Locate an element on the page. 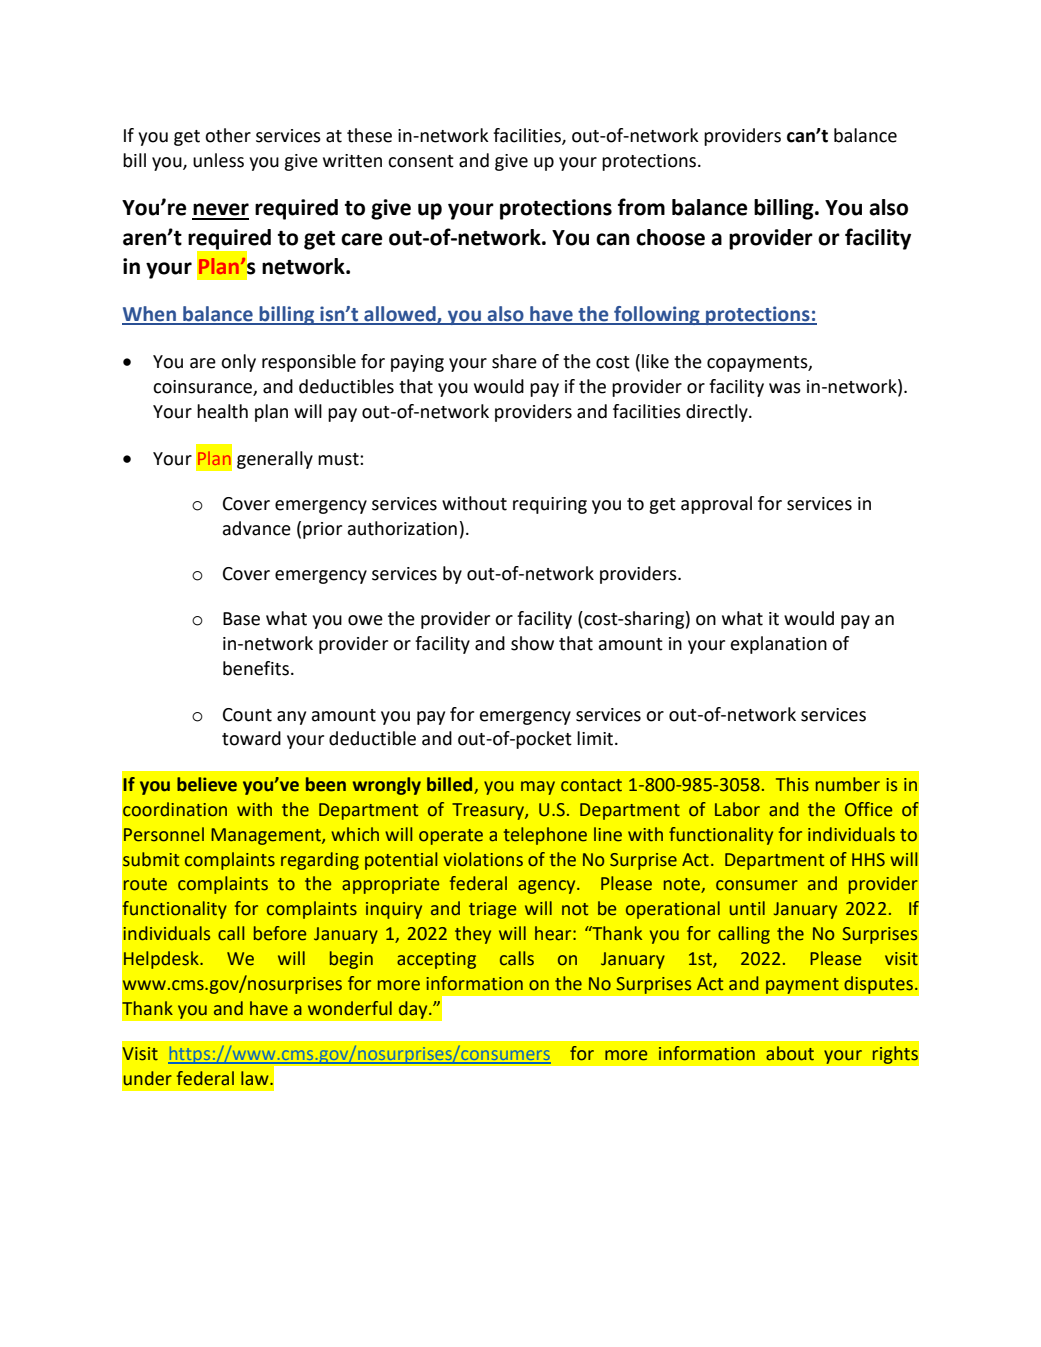 This page has height=1347, width=1041. consent is located at coordinates (421, 161).
